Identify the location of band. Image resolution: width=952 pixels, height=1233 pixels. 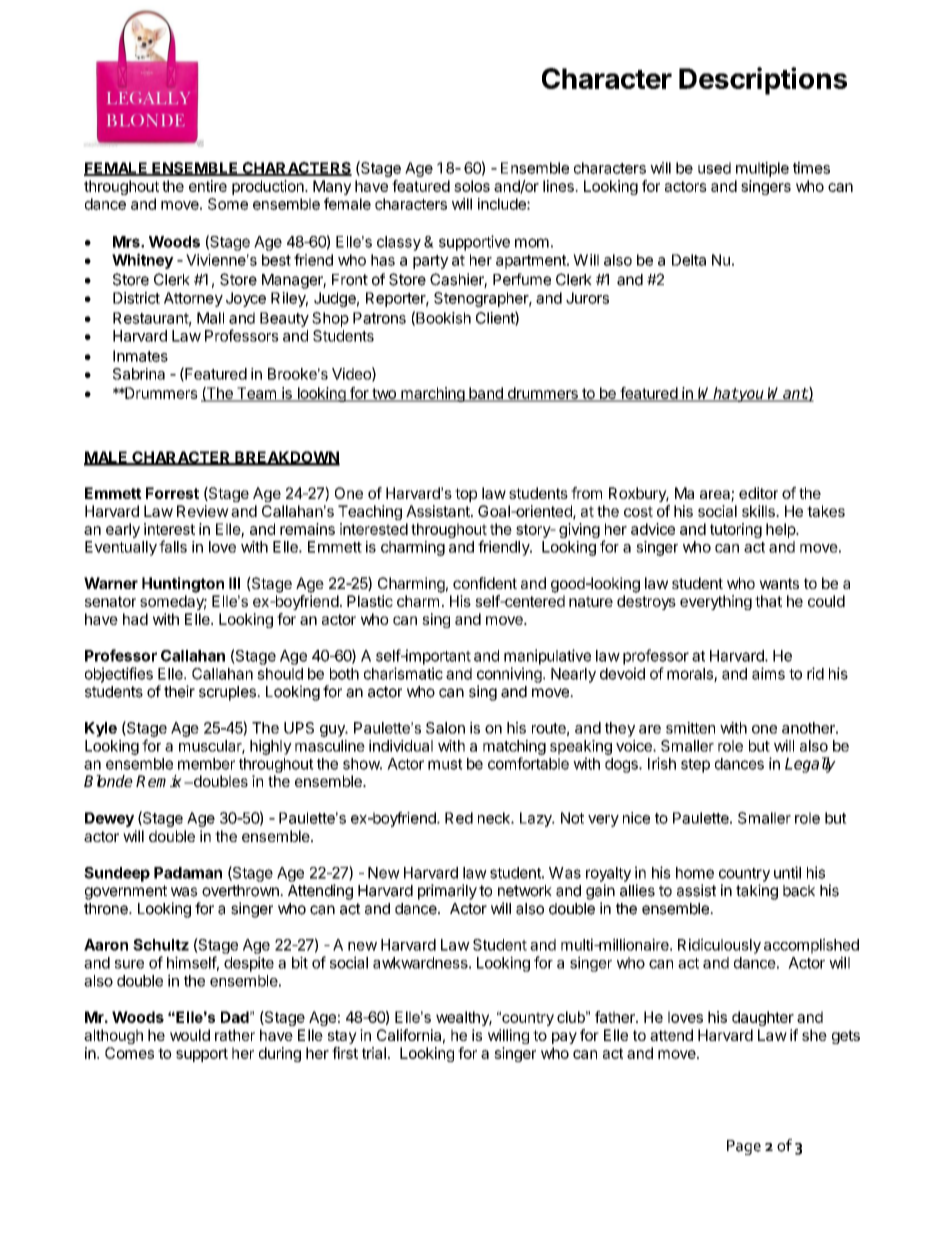
(486, 394).
